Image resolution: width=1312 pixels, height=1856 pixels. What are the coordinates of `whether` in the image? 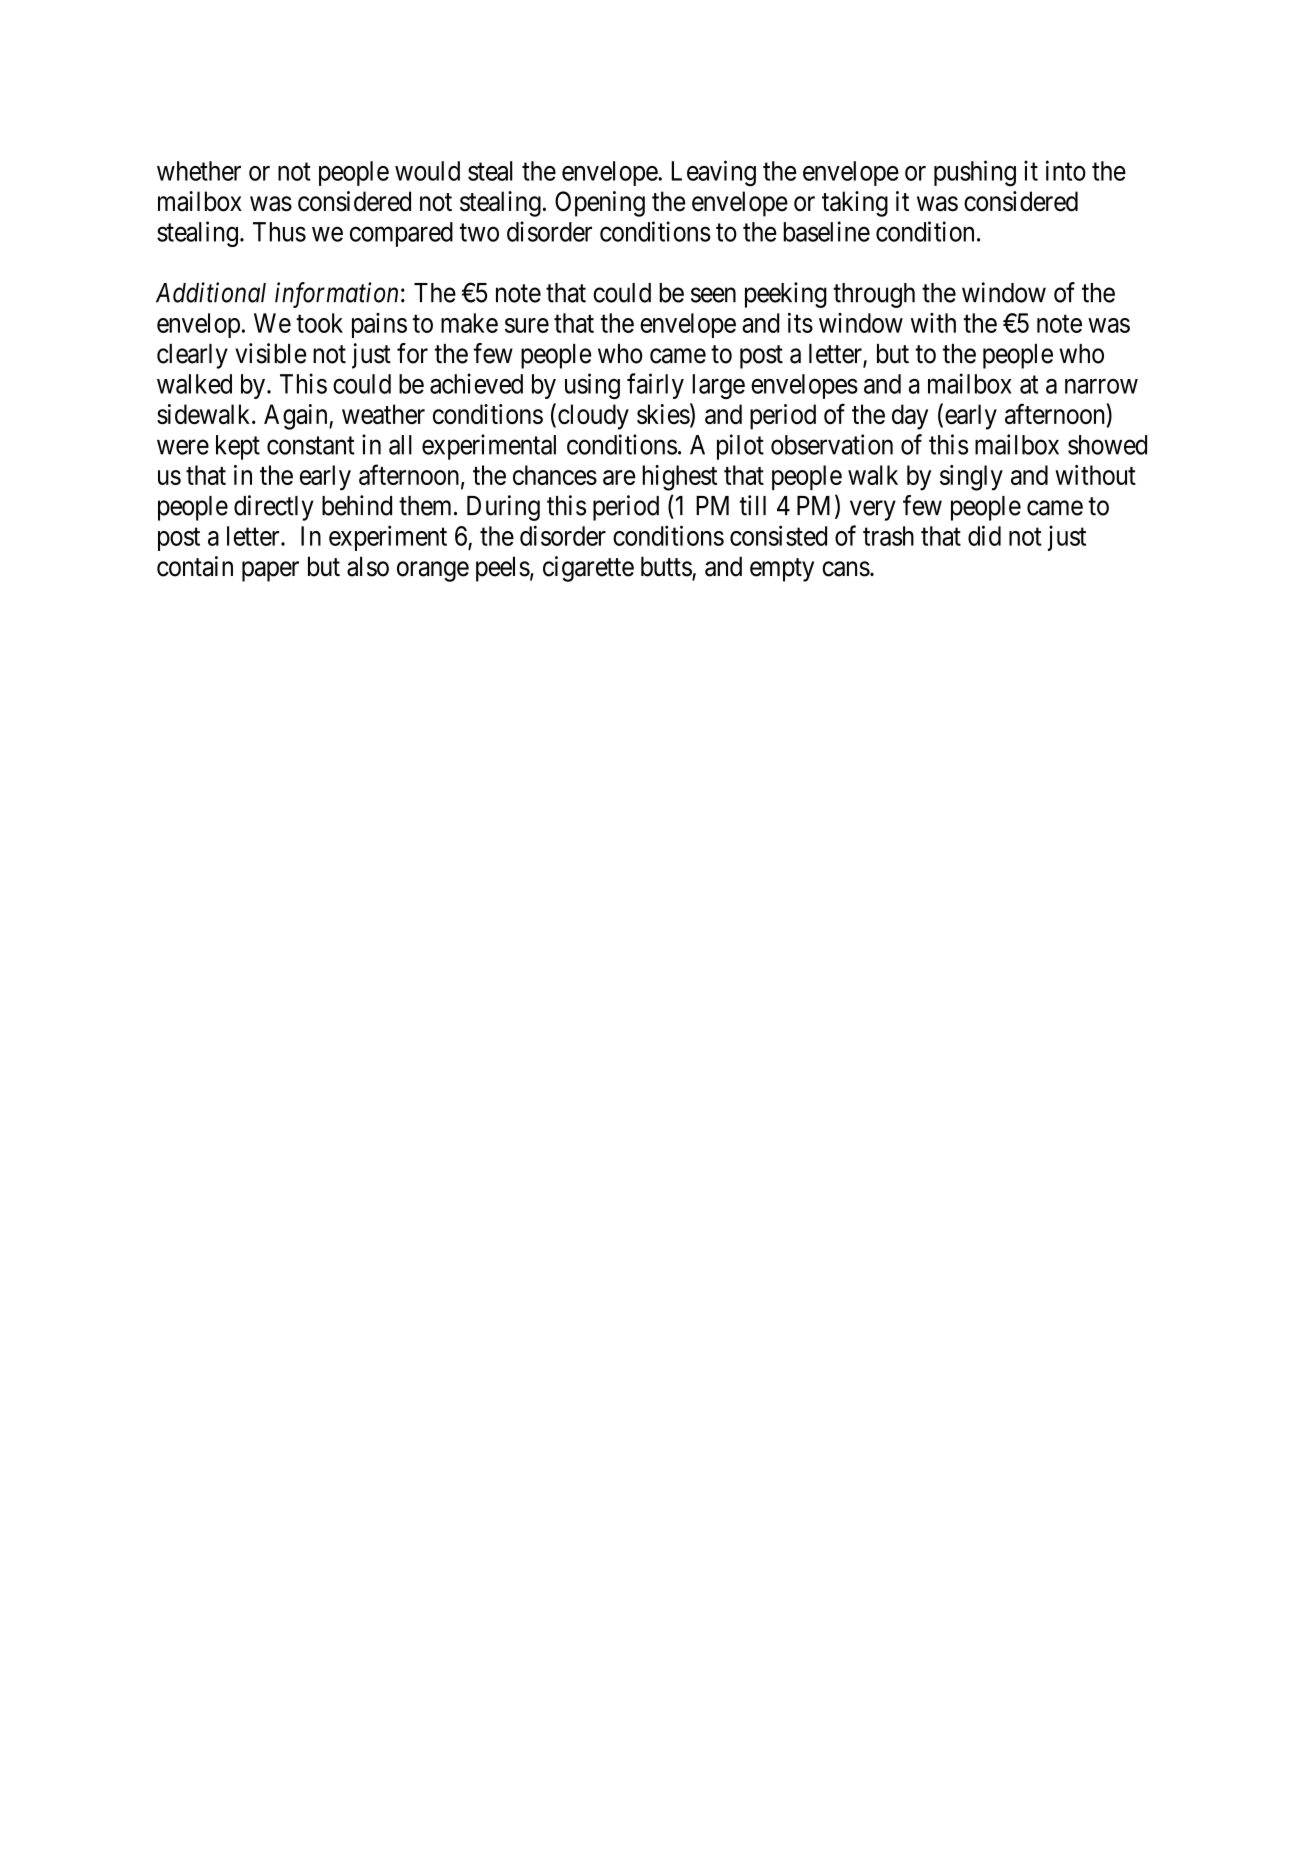 It's located at (199, 171).
